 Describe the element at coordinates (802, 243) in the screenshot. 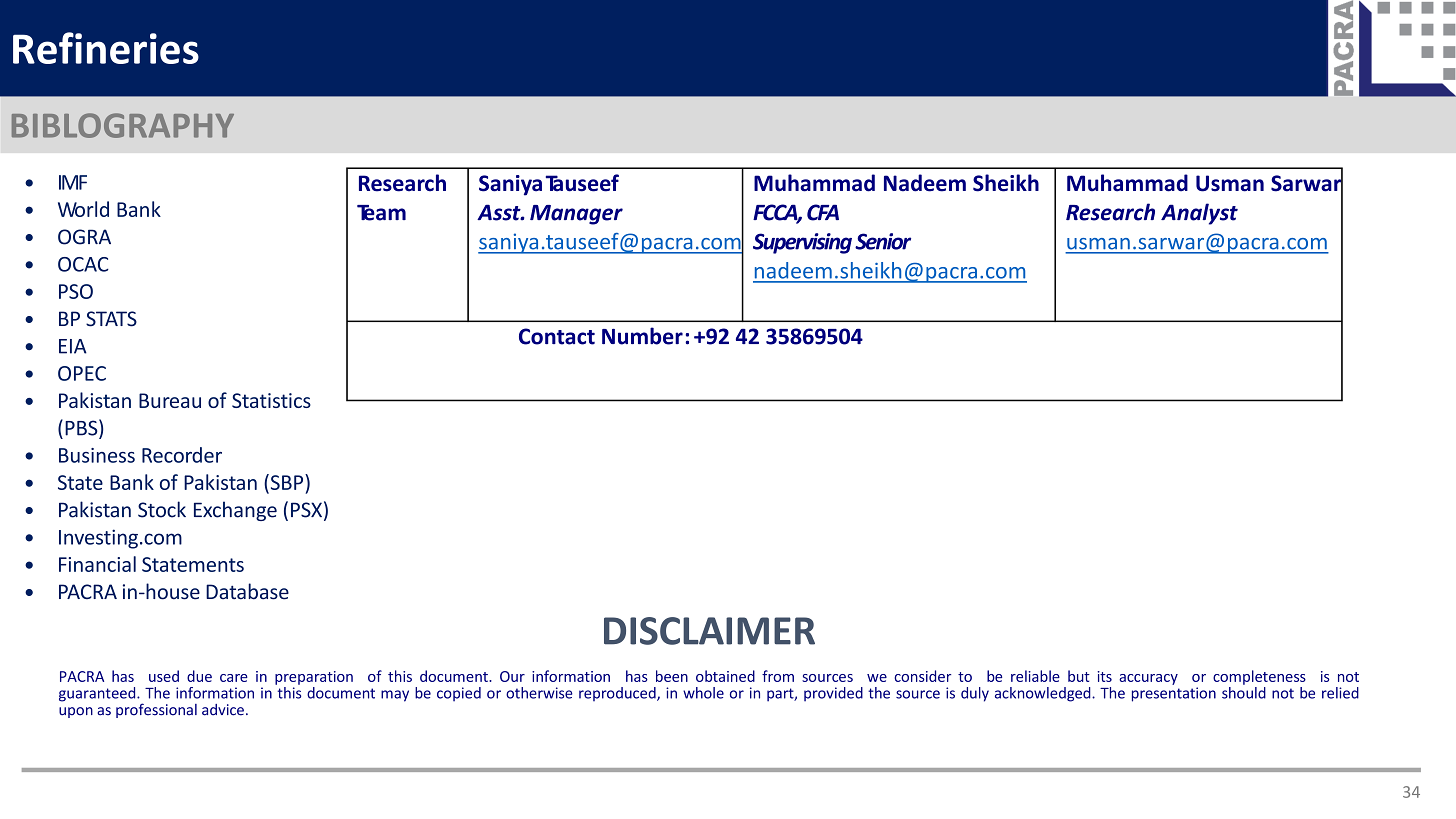

I see `Supervising` at that location.
